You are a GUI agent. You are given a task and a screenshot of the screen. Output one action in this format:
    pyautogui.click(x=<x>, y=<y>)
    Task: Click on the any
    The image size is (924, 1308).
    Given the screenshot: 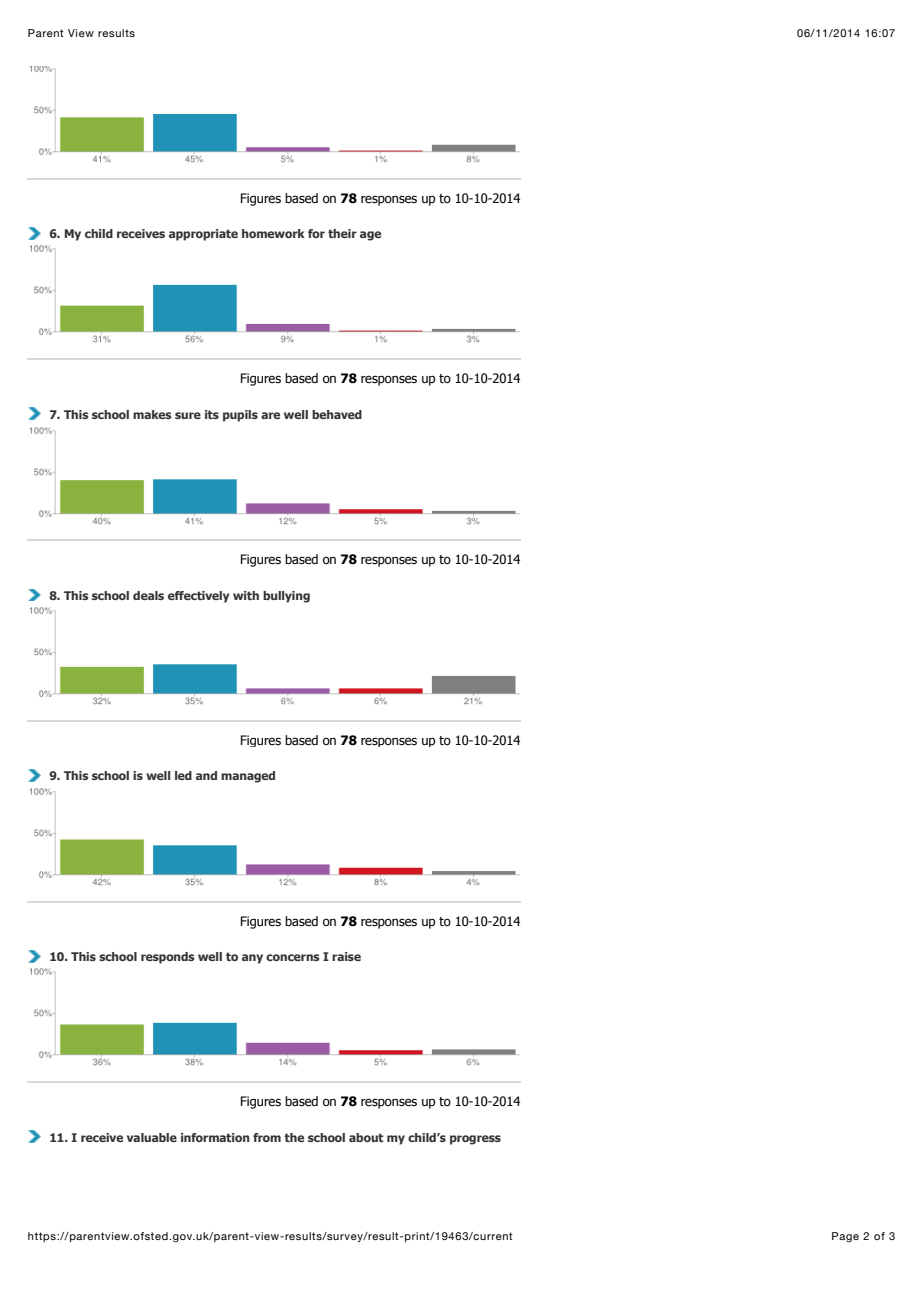 What is the action you would take?
    pyautogui.click(x=252, y=959)
